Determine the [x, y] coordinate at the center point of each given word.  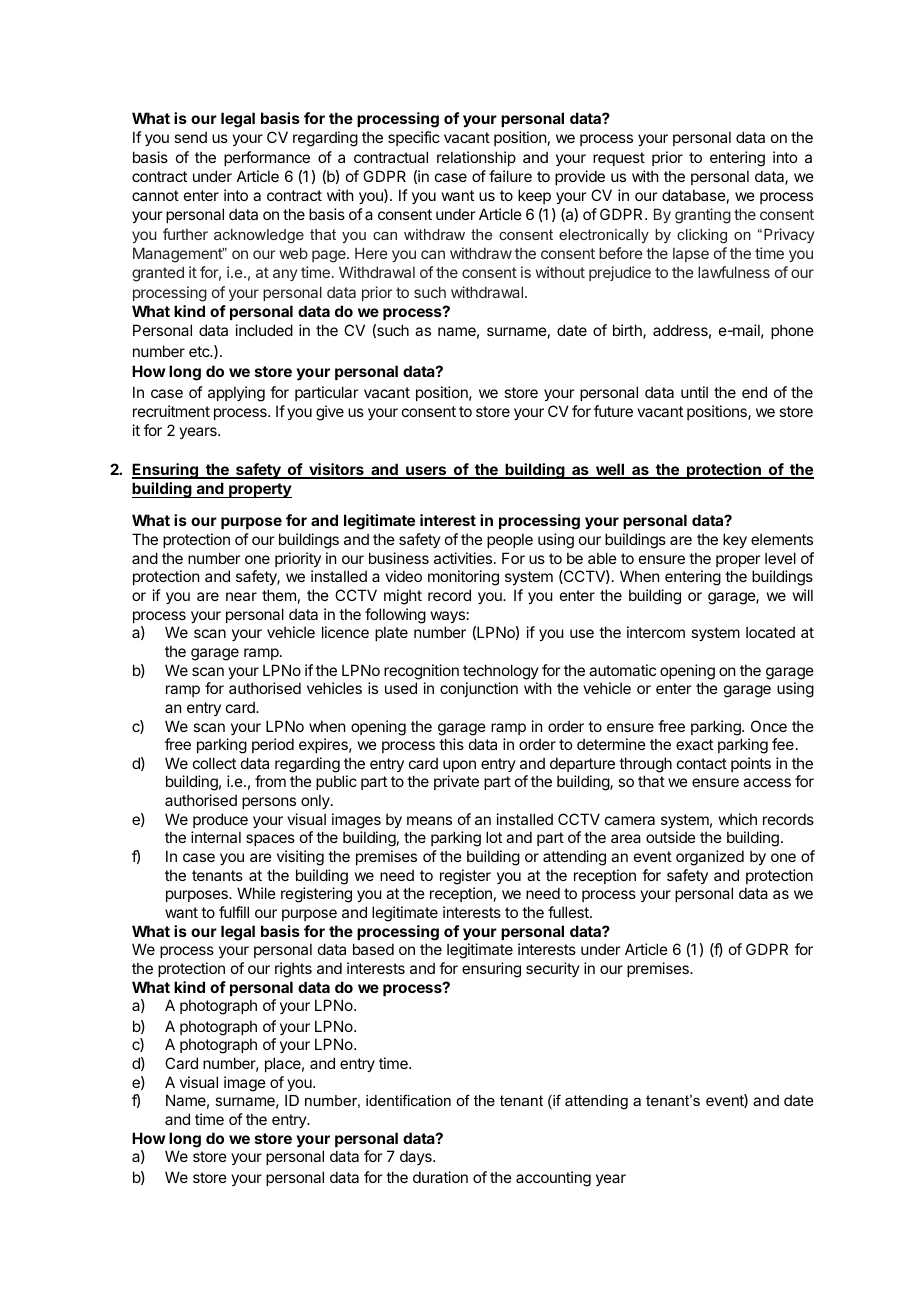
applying [236, 394]
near [241, 596]
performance [267, 158]
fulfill [234, 912]
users [426, 472]
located [770, 632]
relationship [476, 158]
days [417, 1157]
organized [710, 858]
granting [703, 216]
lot [494, 837]
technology [501, 672]
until [694, 392]
